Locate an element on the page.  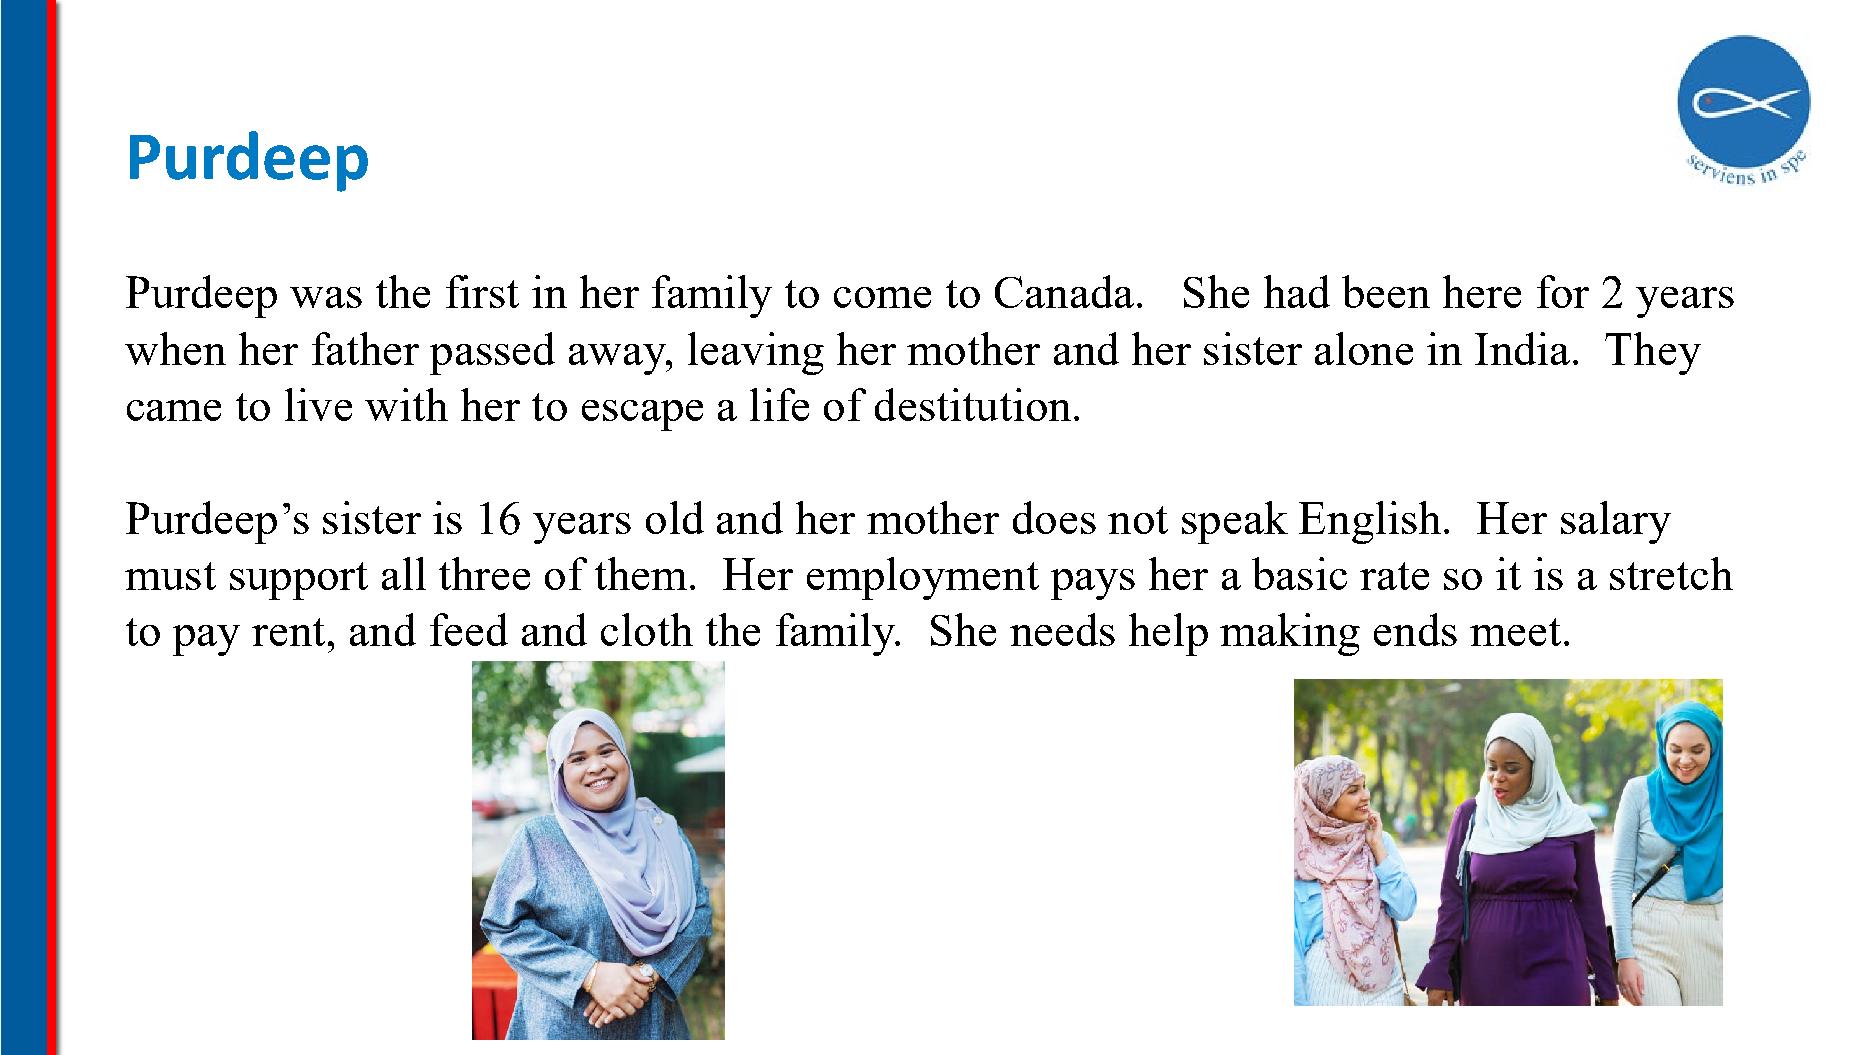
destitution is located at coordinates (973, 404).
